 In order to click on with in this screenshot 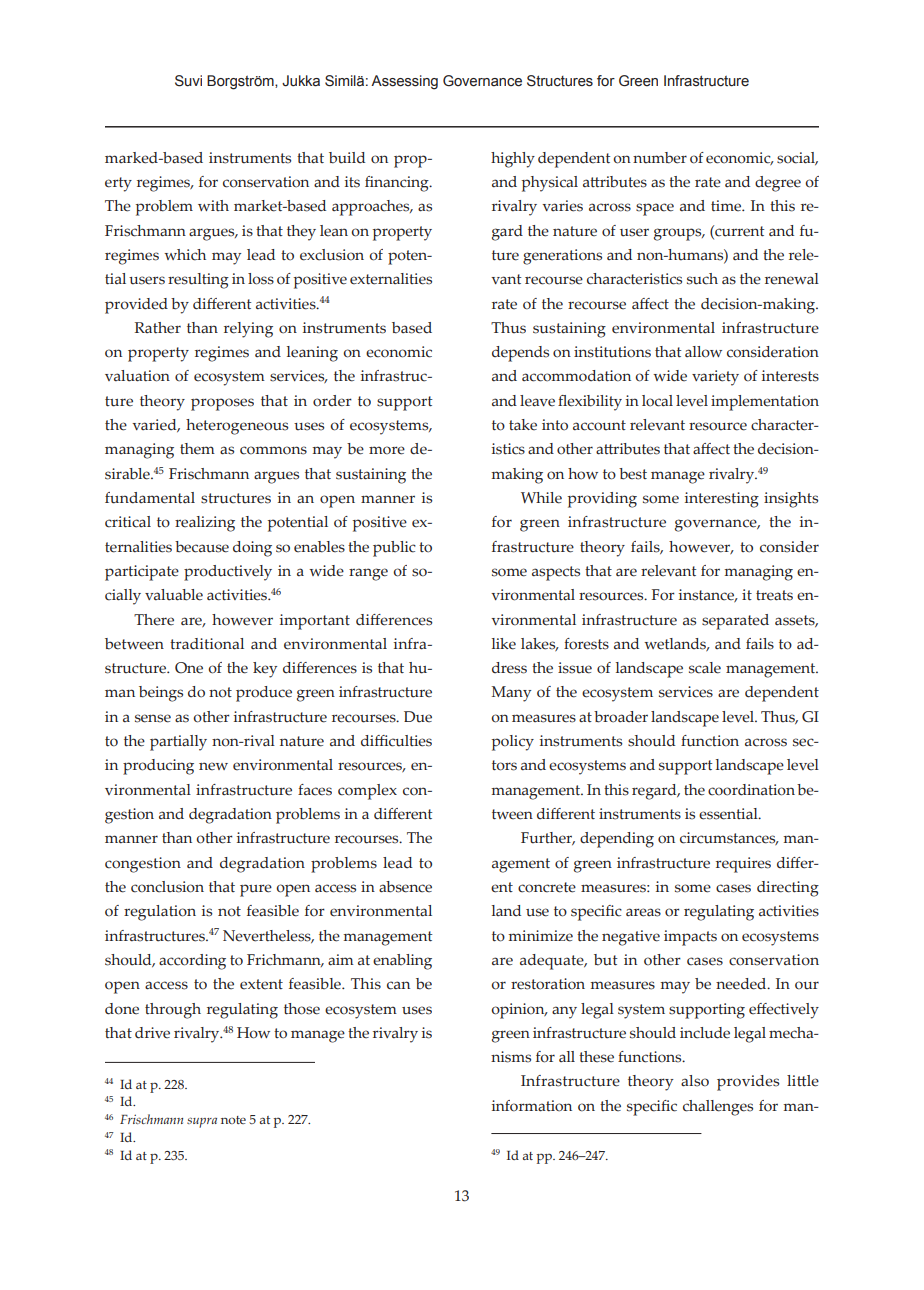, I will do `click(213, 205)`.
